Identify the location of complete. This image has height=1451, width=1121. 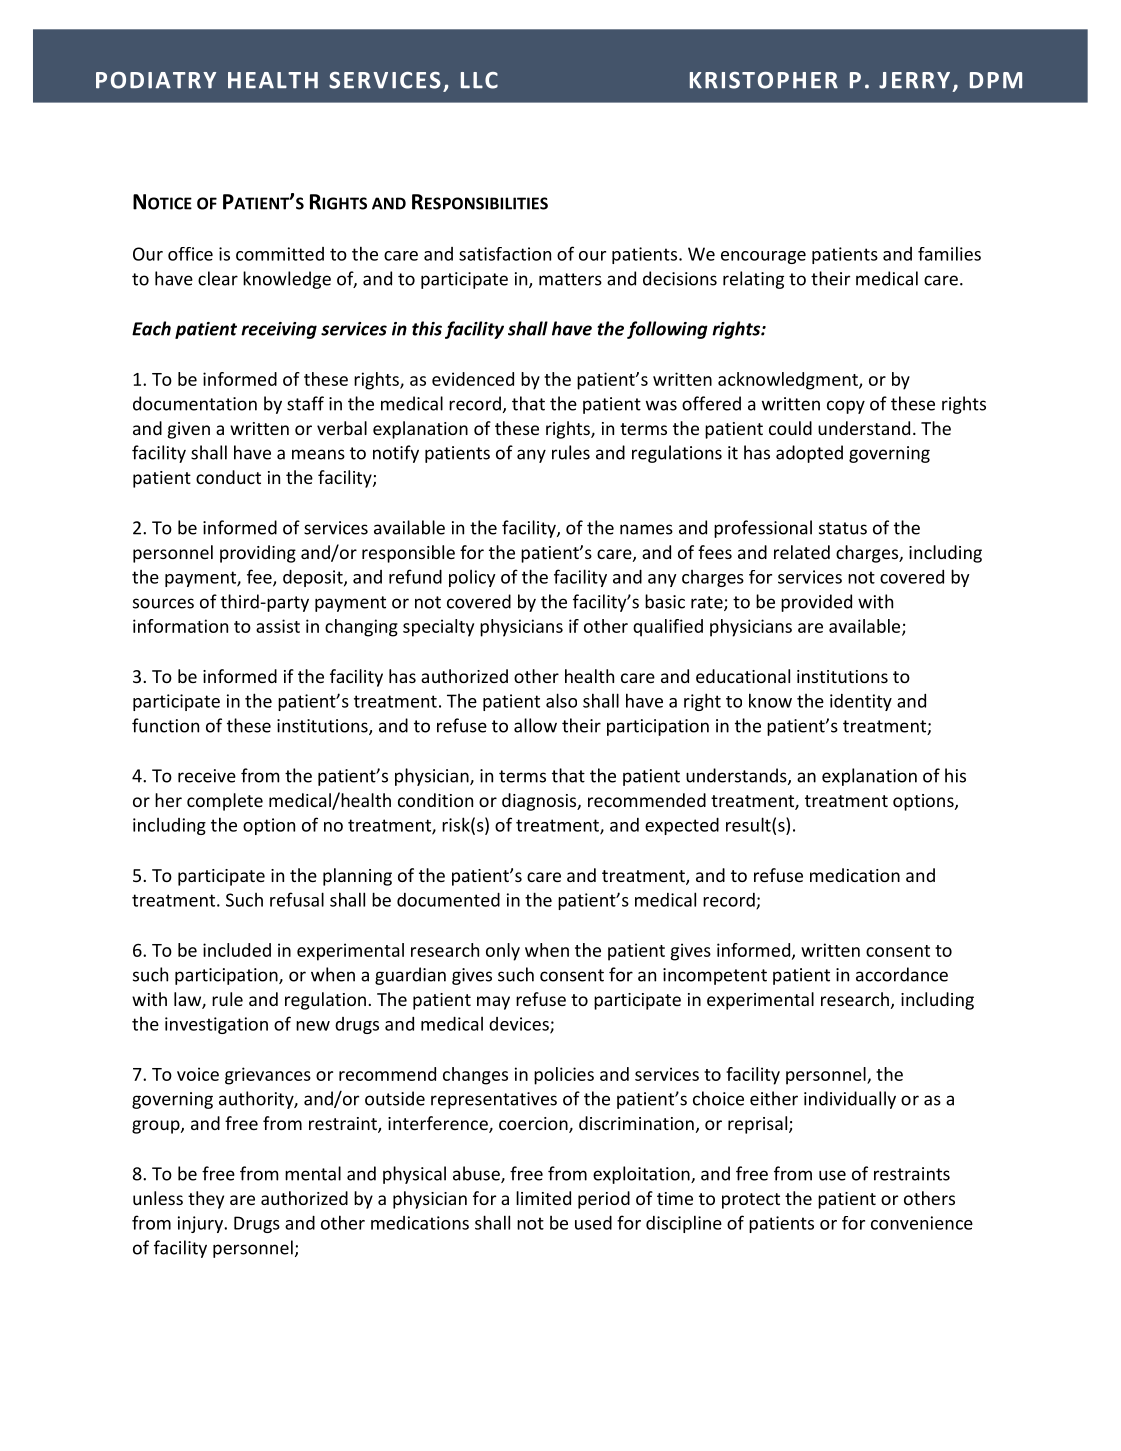
(225, 802).
